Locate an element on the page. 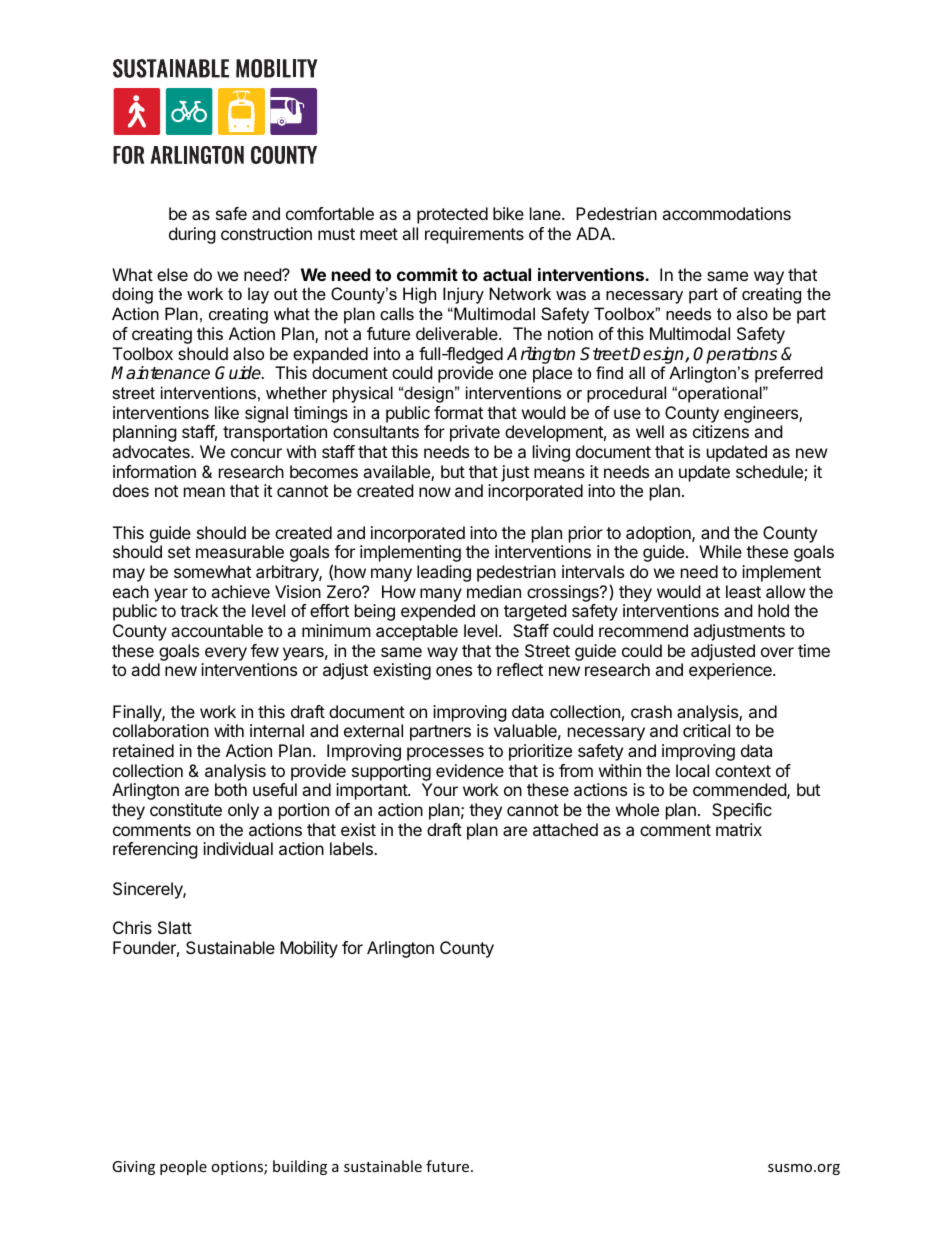 This image has height=1233, width=952. requirements is located at coordinates (474, 235).
